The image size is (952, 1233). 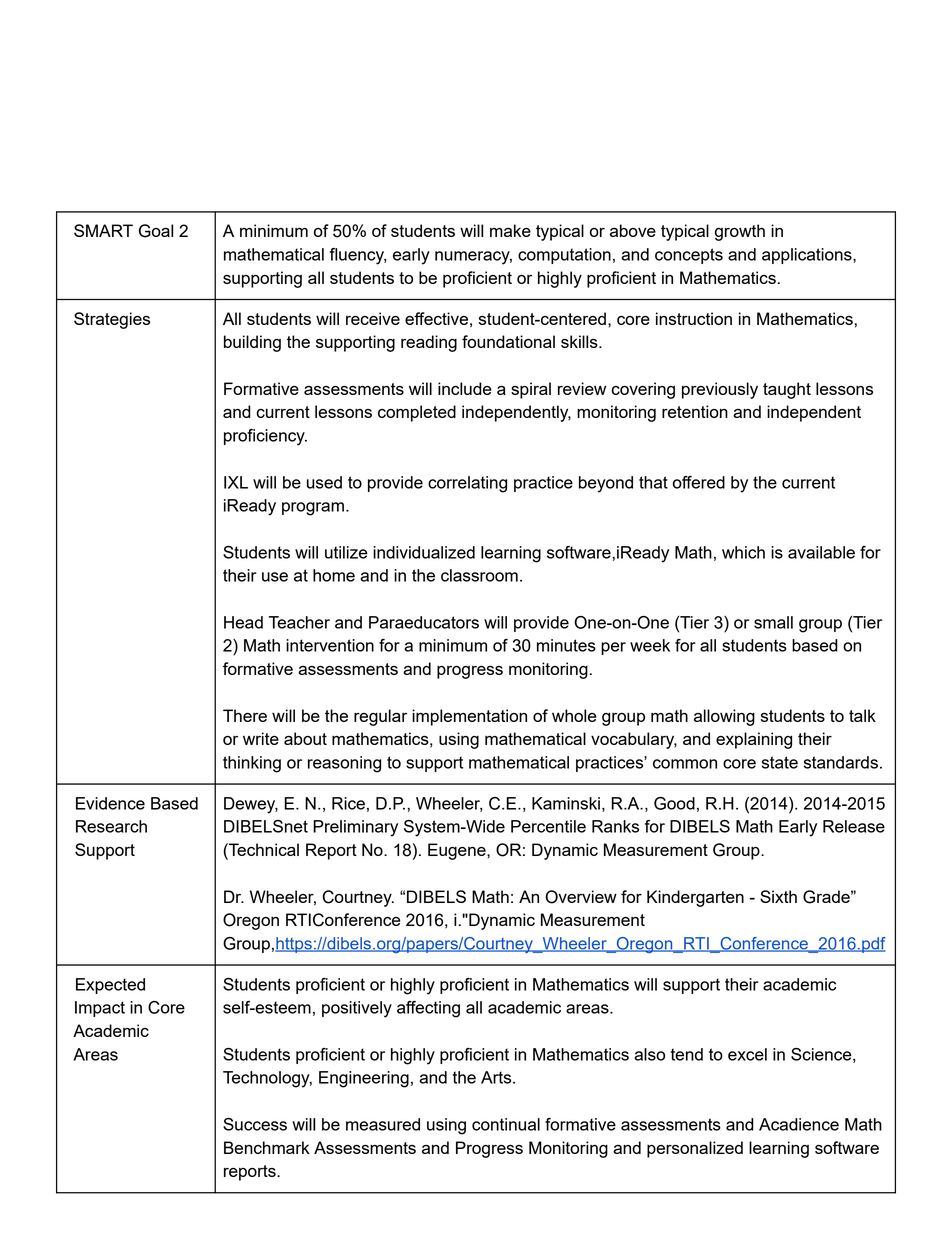 I want to click on proficiency, so click(x=265, y=437).
